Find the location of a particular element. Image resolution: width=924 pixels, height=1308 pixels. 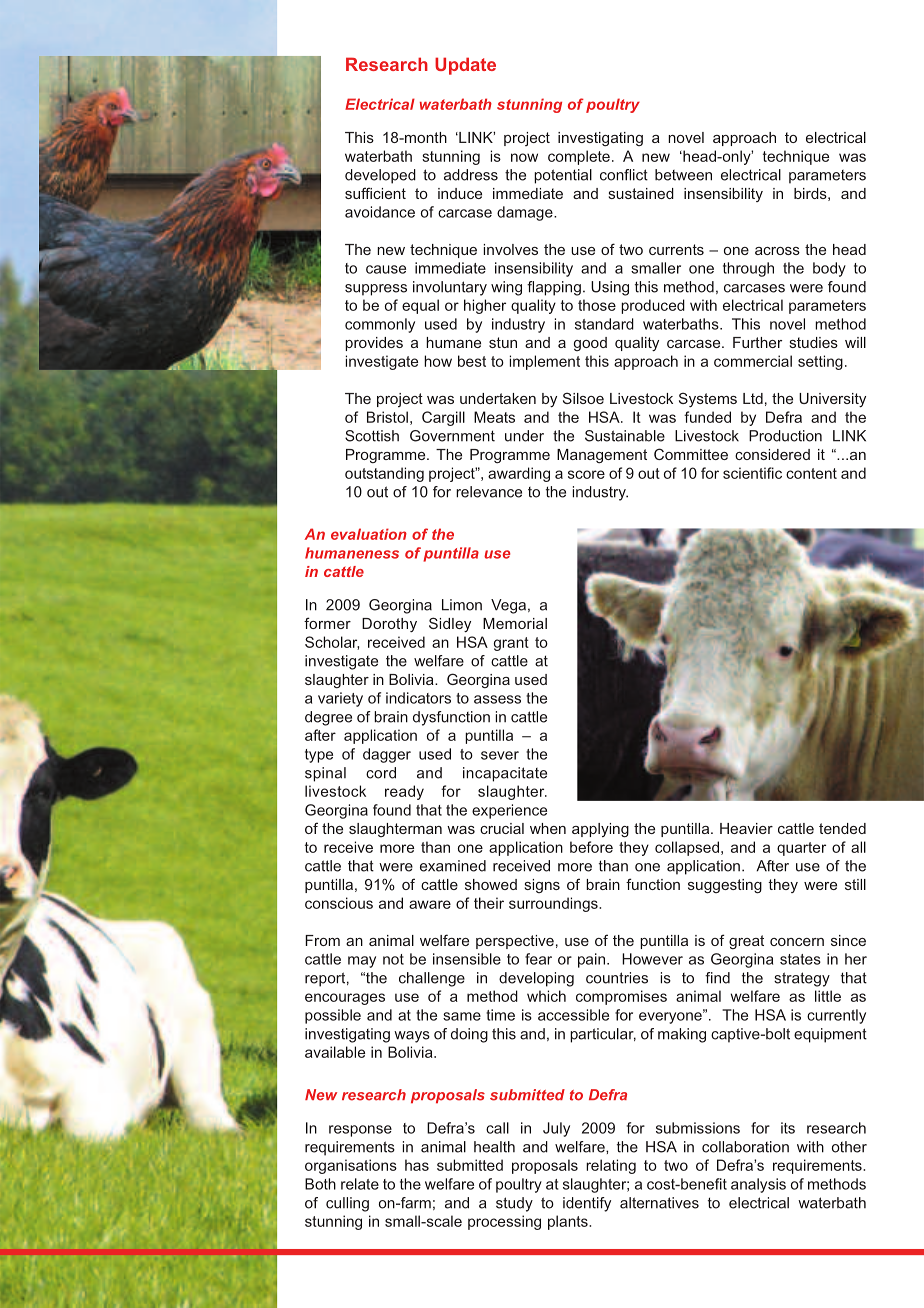

Dorothy is located at coordinates (389, 625).
